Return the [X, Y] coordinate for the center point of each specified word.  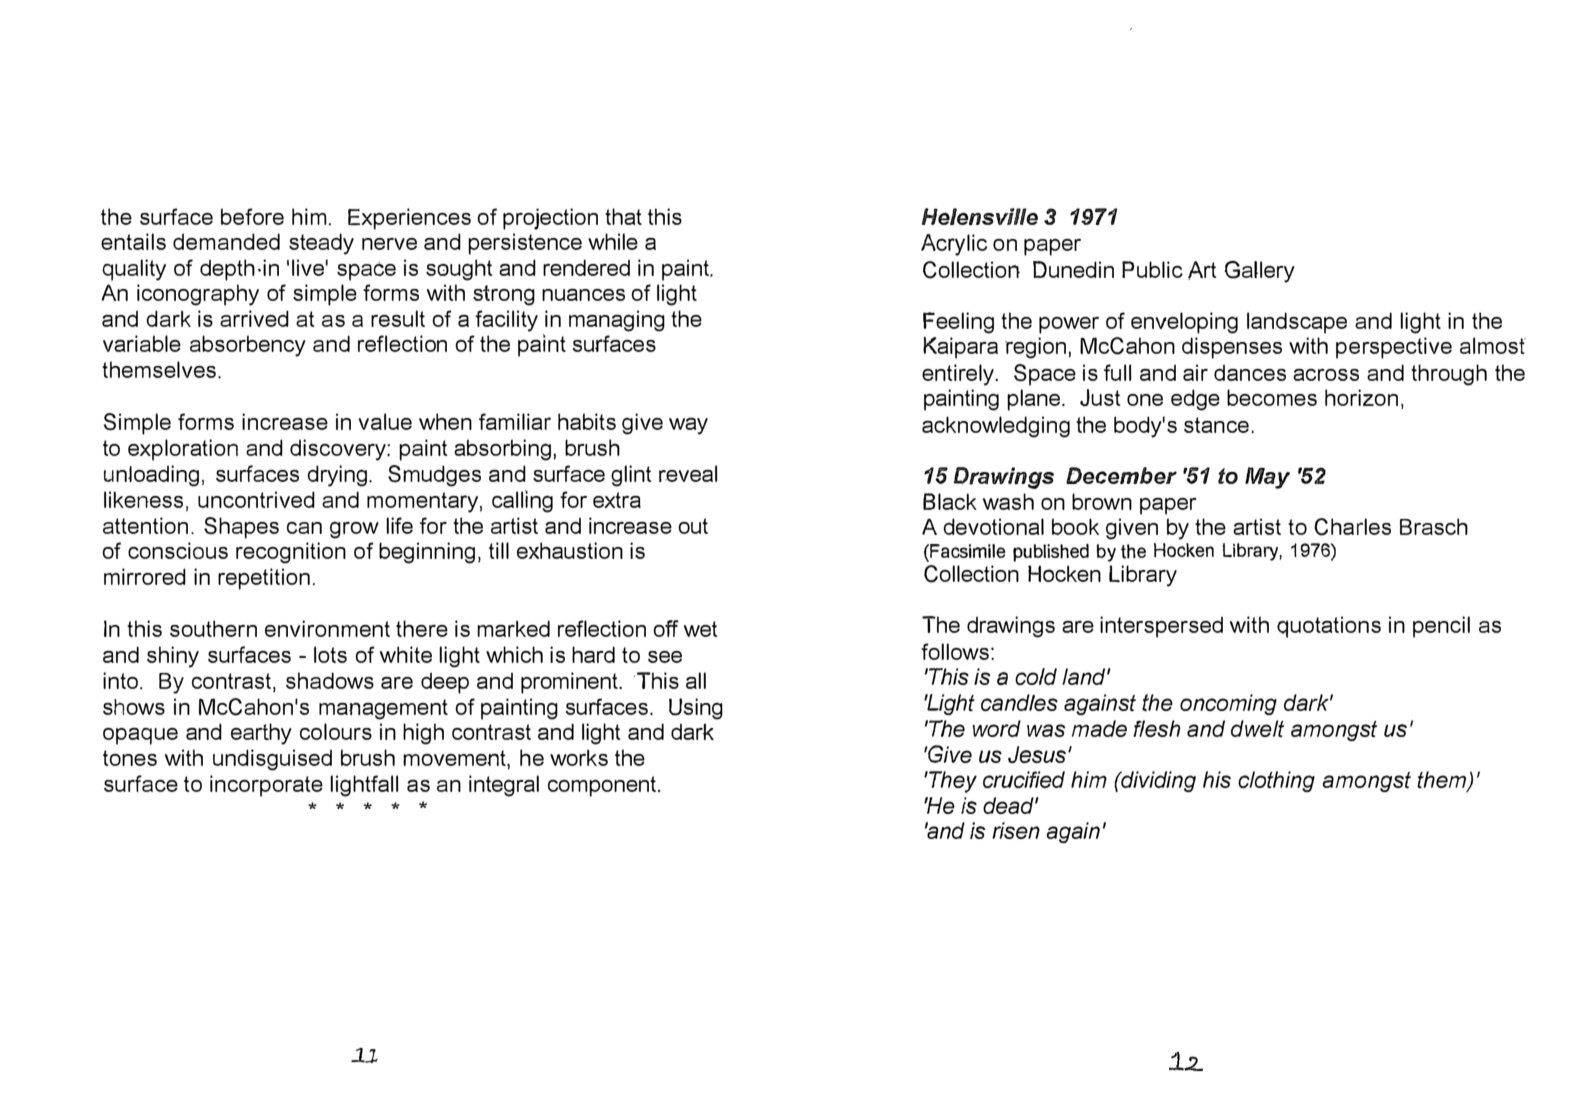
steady [321, 244]
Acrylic [954, 245]
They [952, 782]
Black [950, 501]
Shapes [241, 528]
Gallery [1259, 272]
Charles [1352, 527]
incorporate [266, 786]
